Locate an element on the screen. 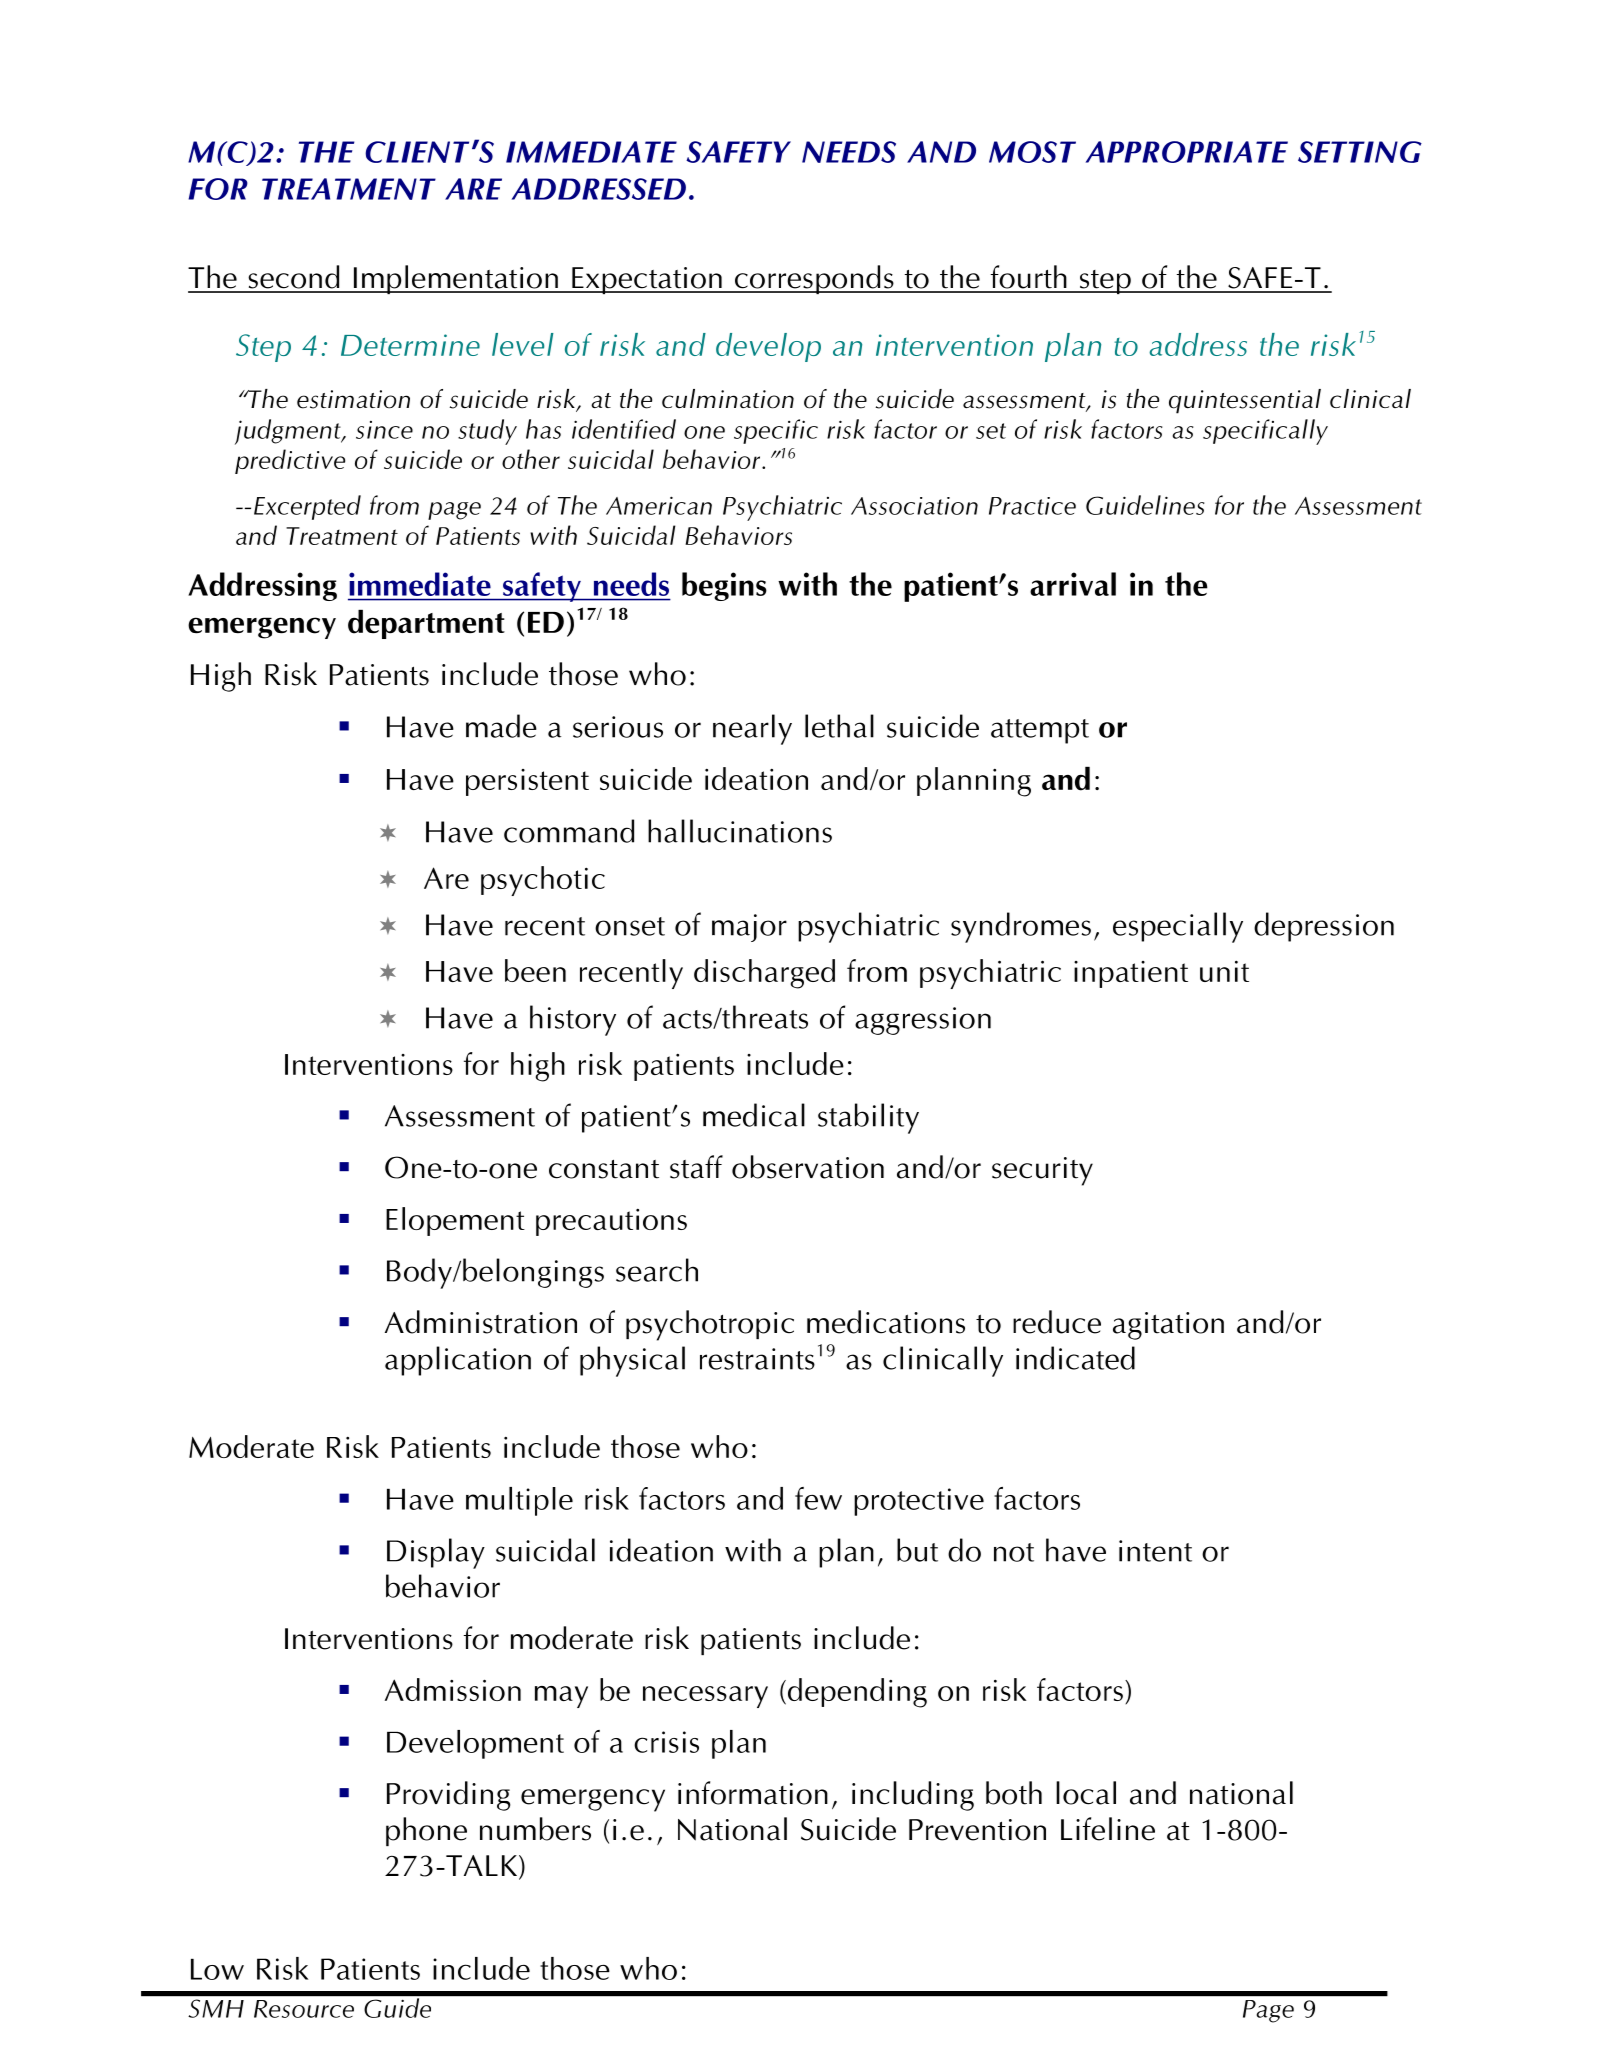 The height and width of the screenshot is (2069, 1599). information is located at coordinates (753, 1793).
